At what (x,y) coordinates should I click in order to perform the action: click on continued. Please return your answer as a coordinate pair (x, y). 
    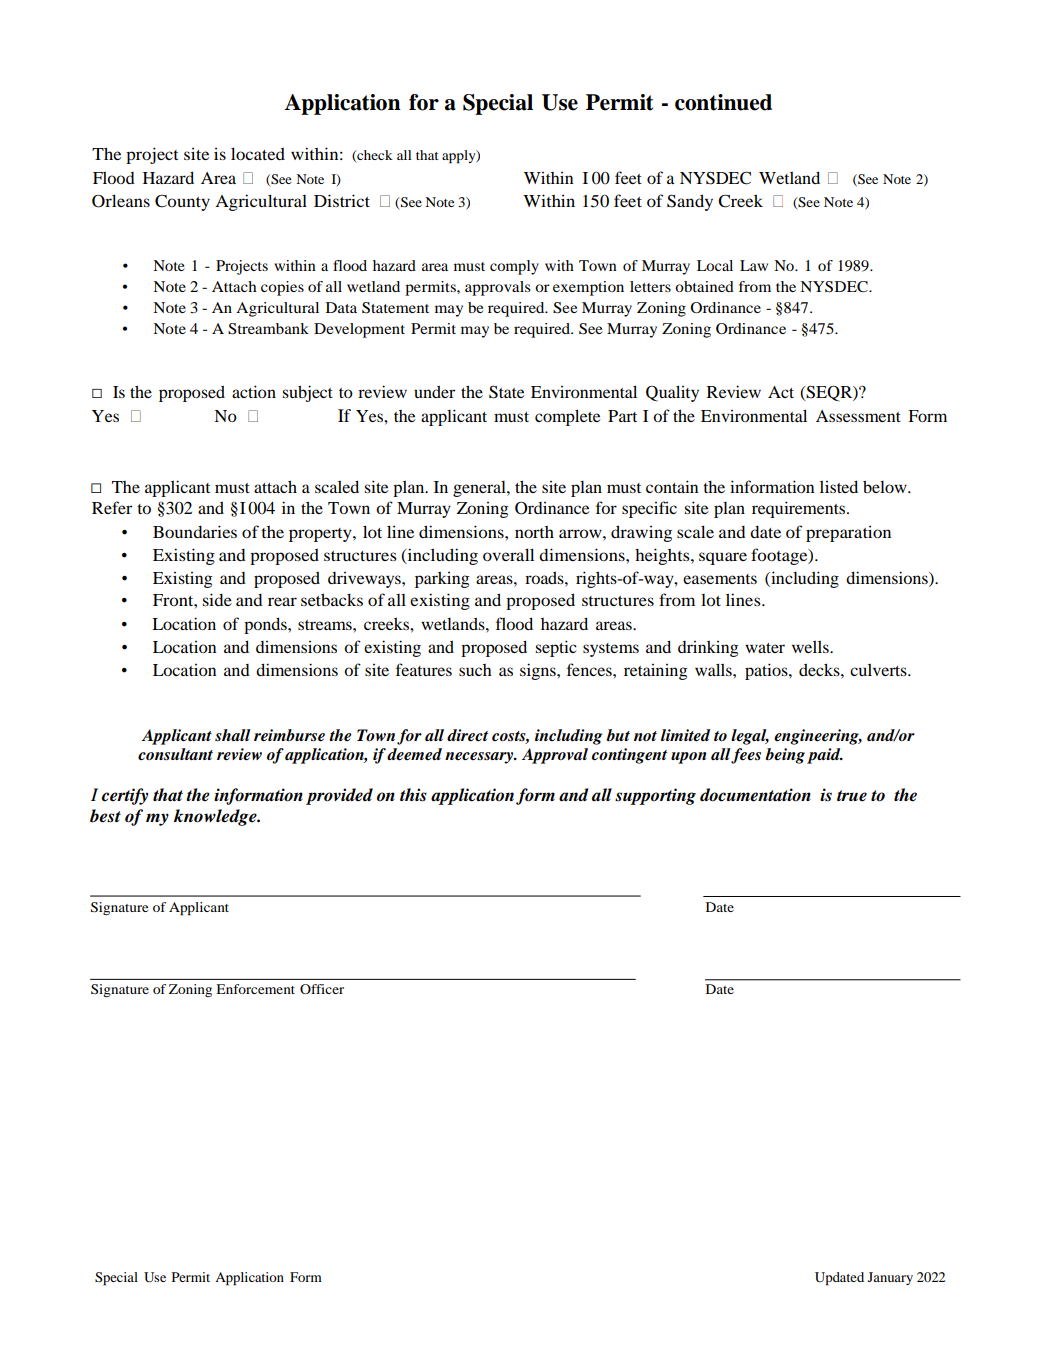
    Looking at the image, I should click on (723, 102).
